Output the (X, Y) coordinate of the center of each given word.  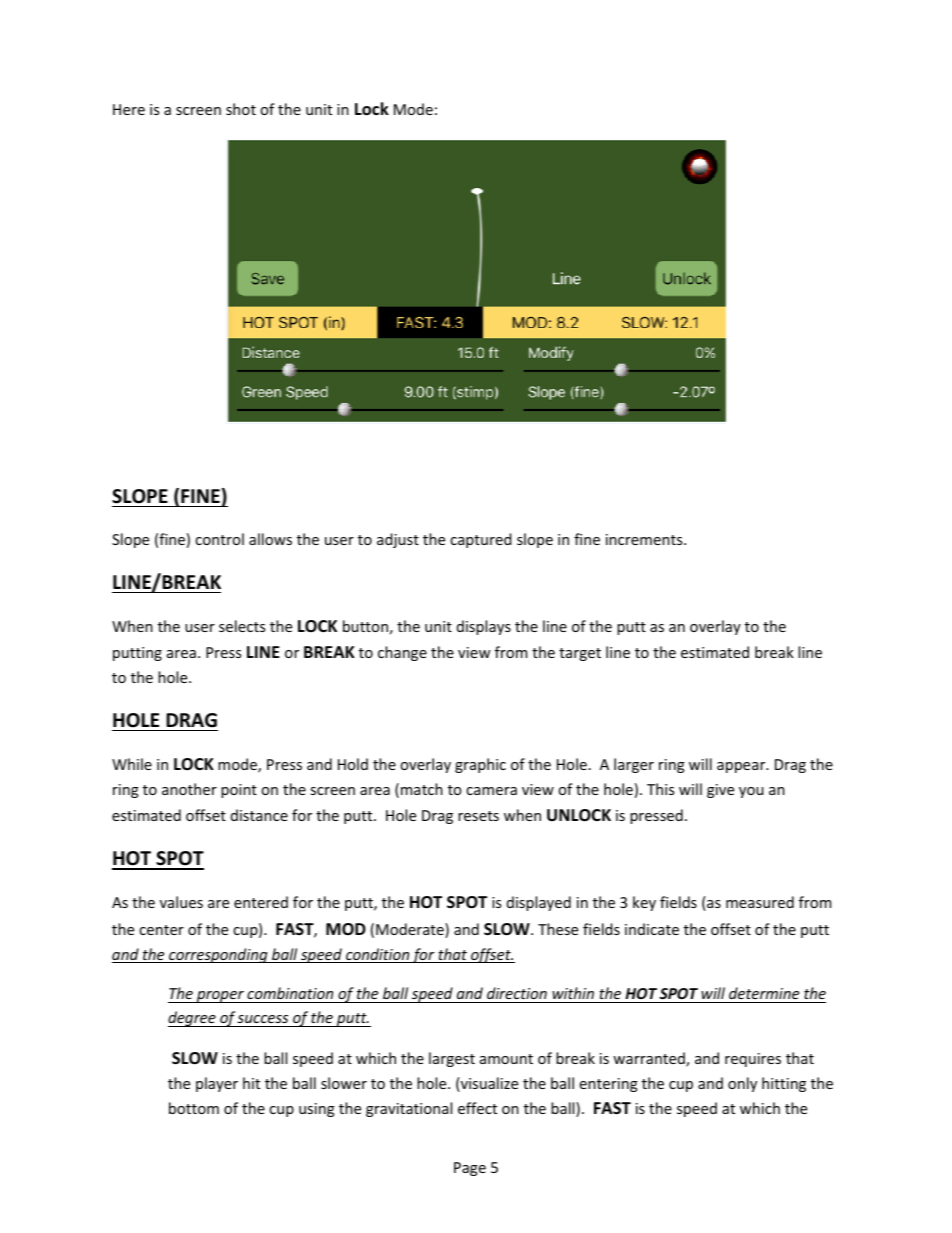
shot (241, 109)
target (580, 654)
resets (478, 816)
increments (645, 539)
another (189, 789)
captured (481, 540)
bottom (194, 1108)
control (219, 539)
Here (129, 109)
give (720, 791)
